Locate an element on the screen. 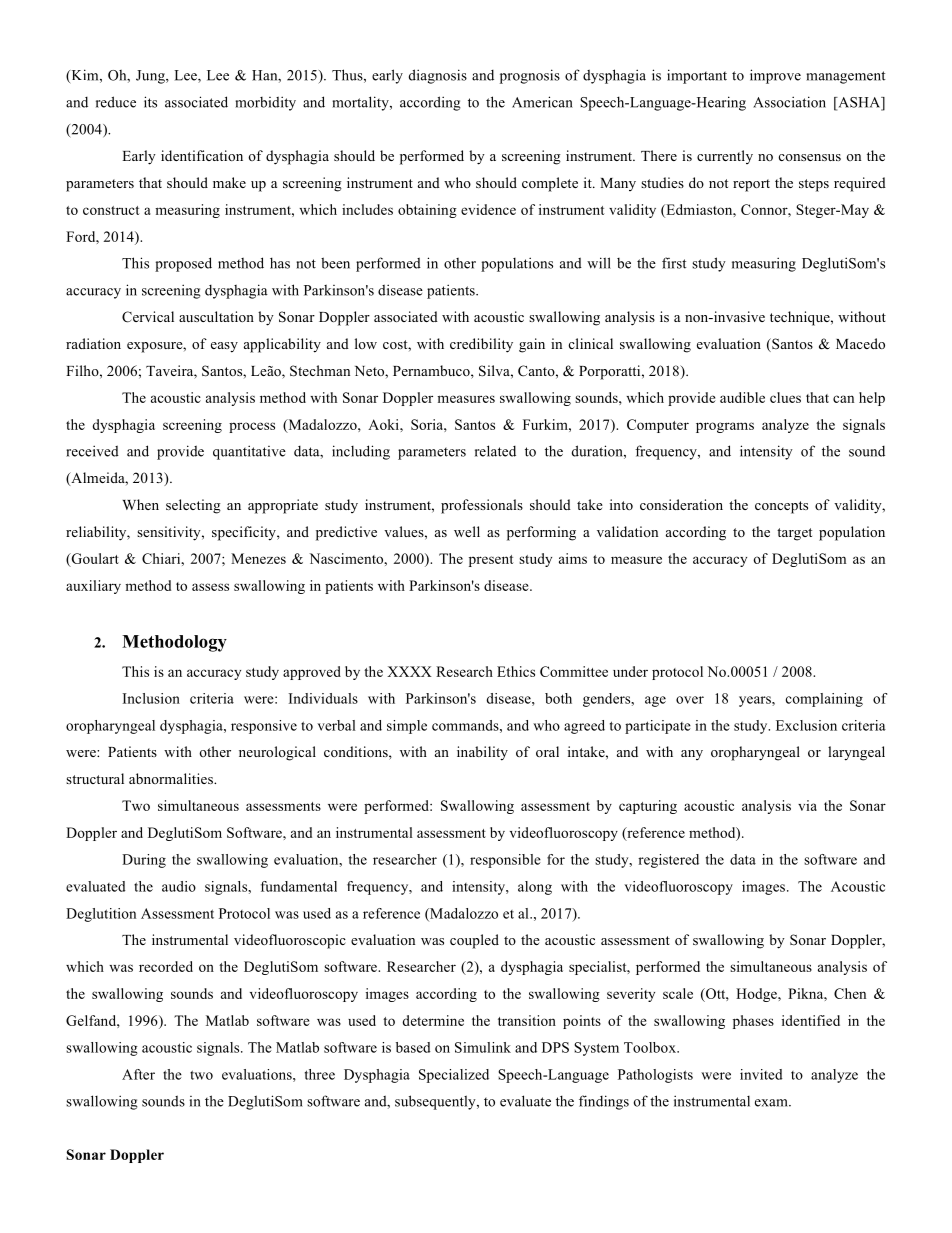 Image resolution: width=952 pixels, height=1233 pixels. present is located at coordinates (491, 561).
